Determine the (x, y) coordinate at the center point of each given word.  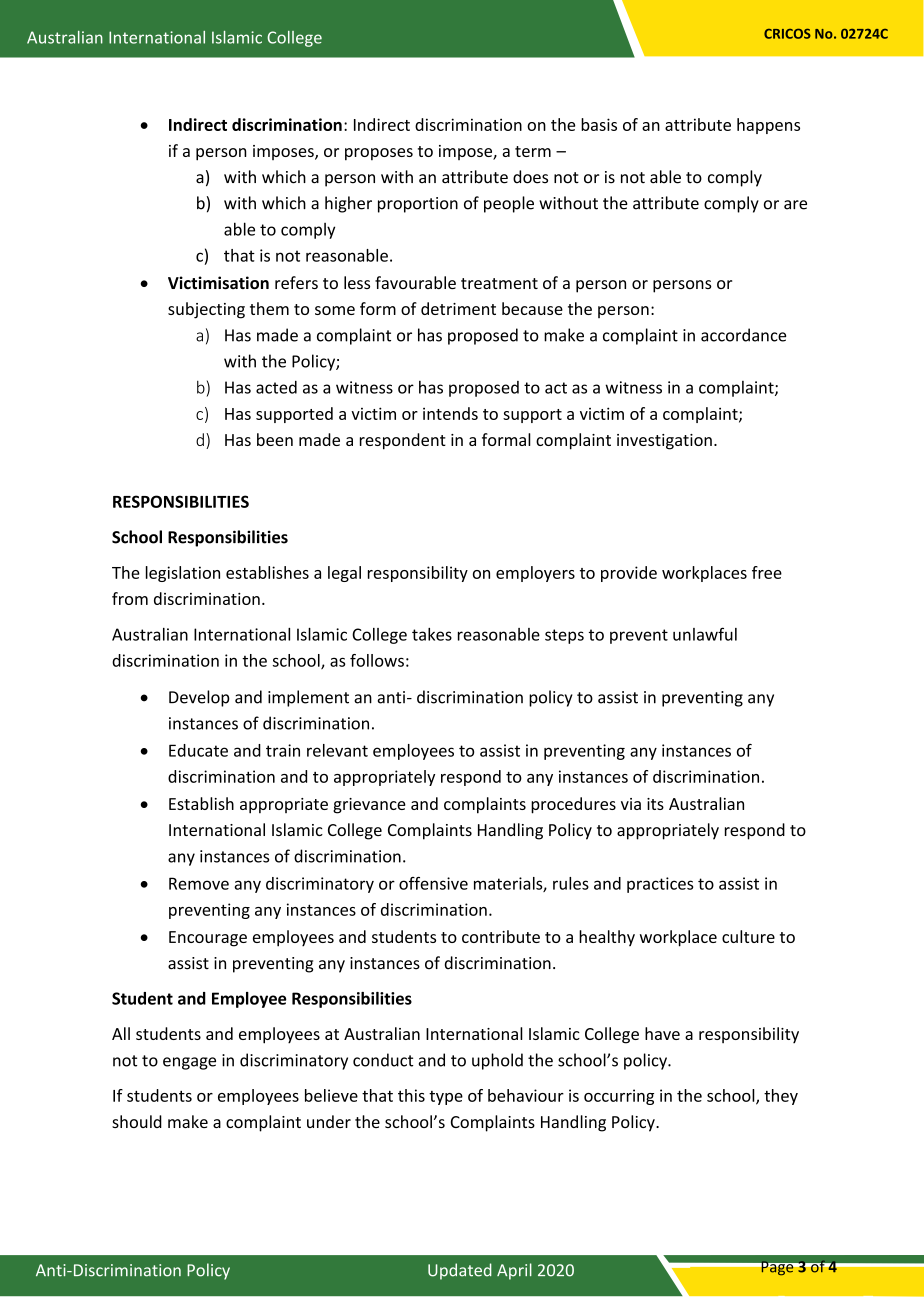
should (137, 1121)
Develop (199, 698)
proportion (418, 205)
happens (768, 126)
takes (432, 634)
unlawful (705, 634)
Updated (460, 1271)
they (781, 1097)
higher (348, 204)
